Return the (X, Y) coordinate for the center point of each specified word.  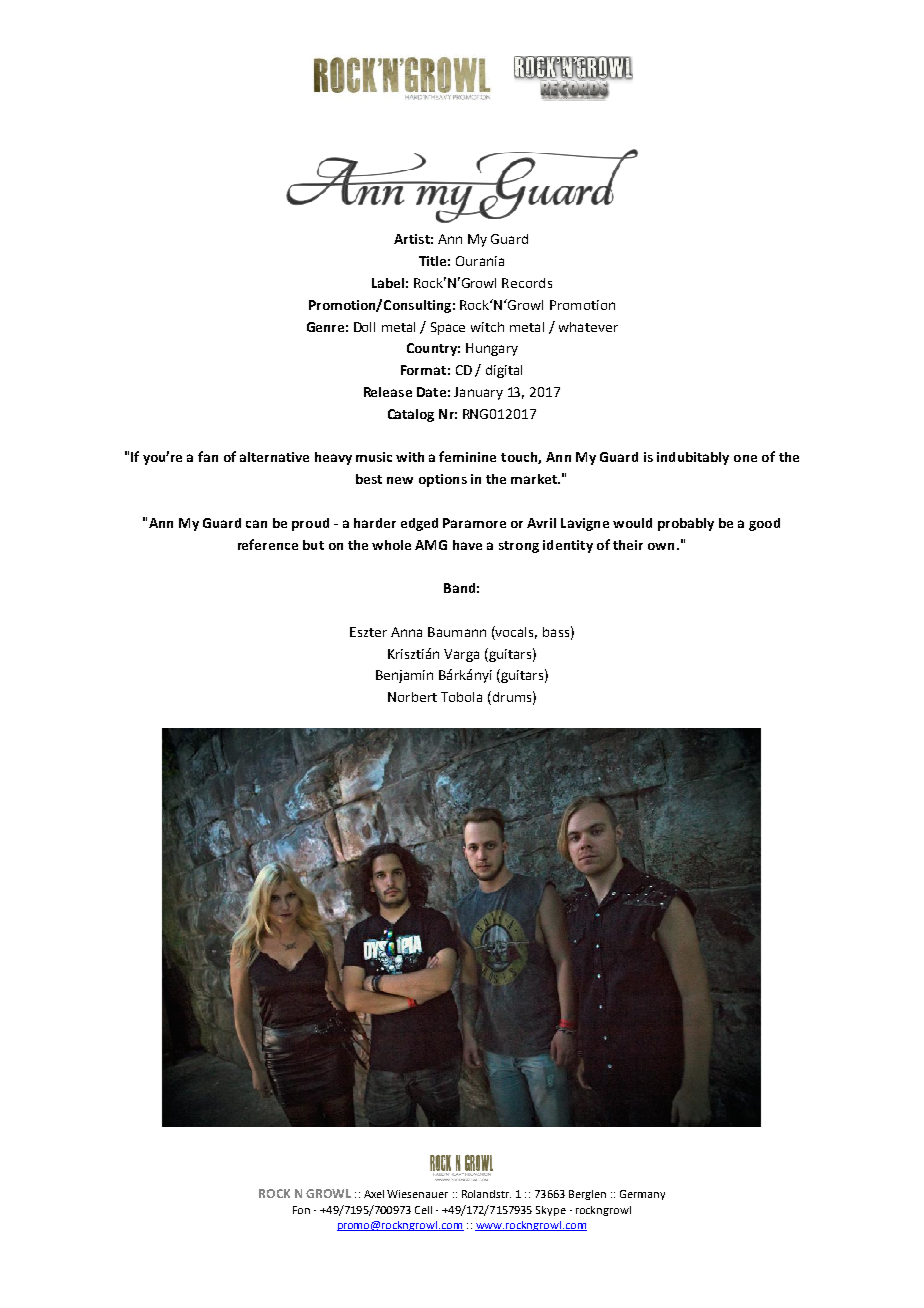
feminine (467, 456)
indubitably (693, 458)
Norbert (412, 697)
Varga (461, 655)
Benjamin (404, 676)
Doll (364, 327)
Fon (301, 1210)
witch (487, 327)
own (661, 546)
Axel (374, 1194)
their (628, 545)
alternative (274, 457)
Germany (642, 1195)
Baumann (457, 632)
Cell (423, 1210)
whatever (588, 327)
